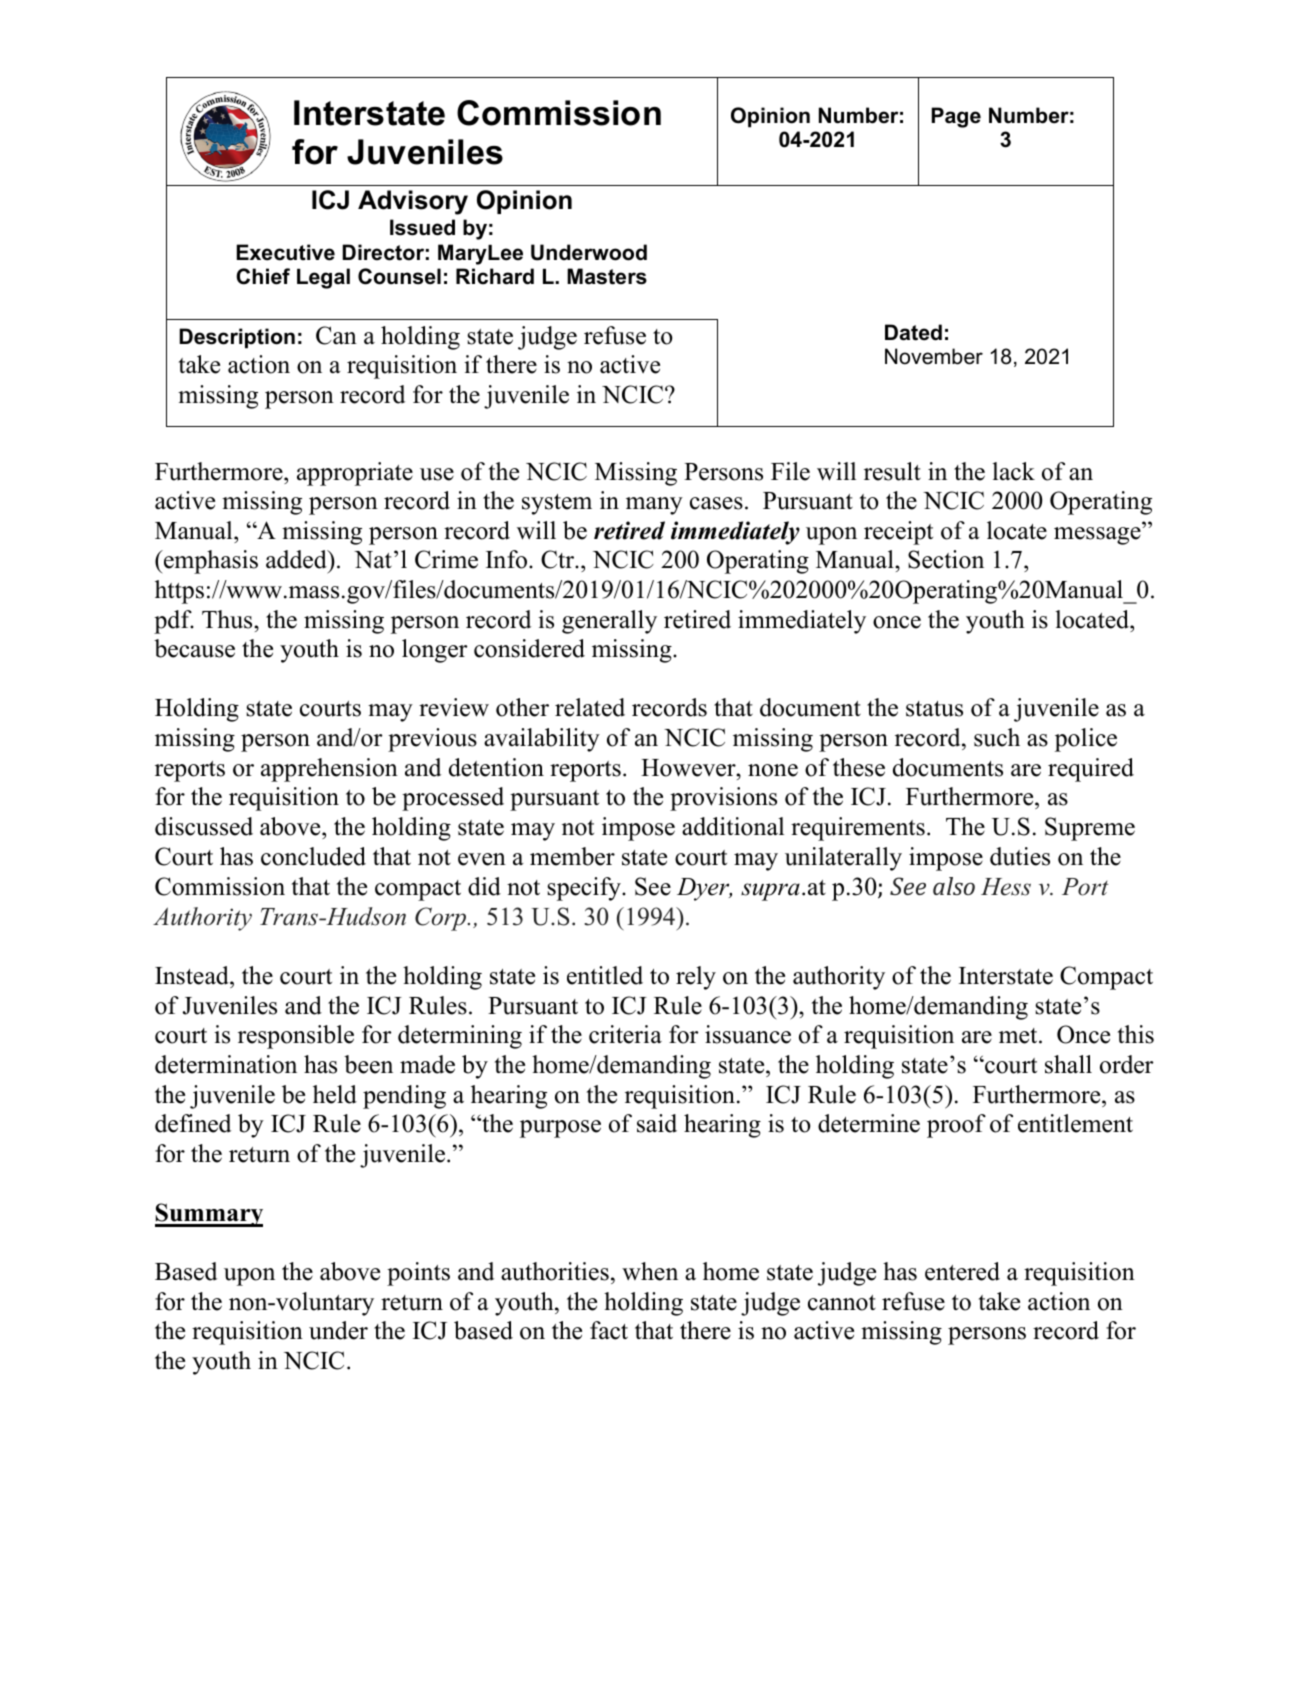  I want to click on lack, so click(1013, 471).
